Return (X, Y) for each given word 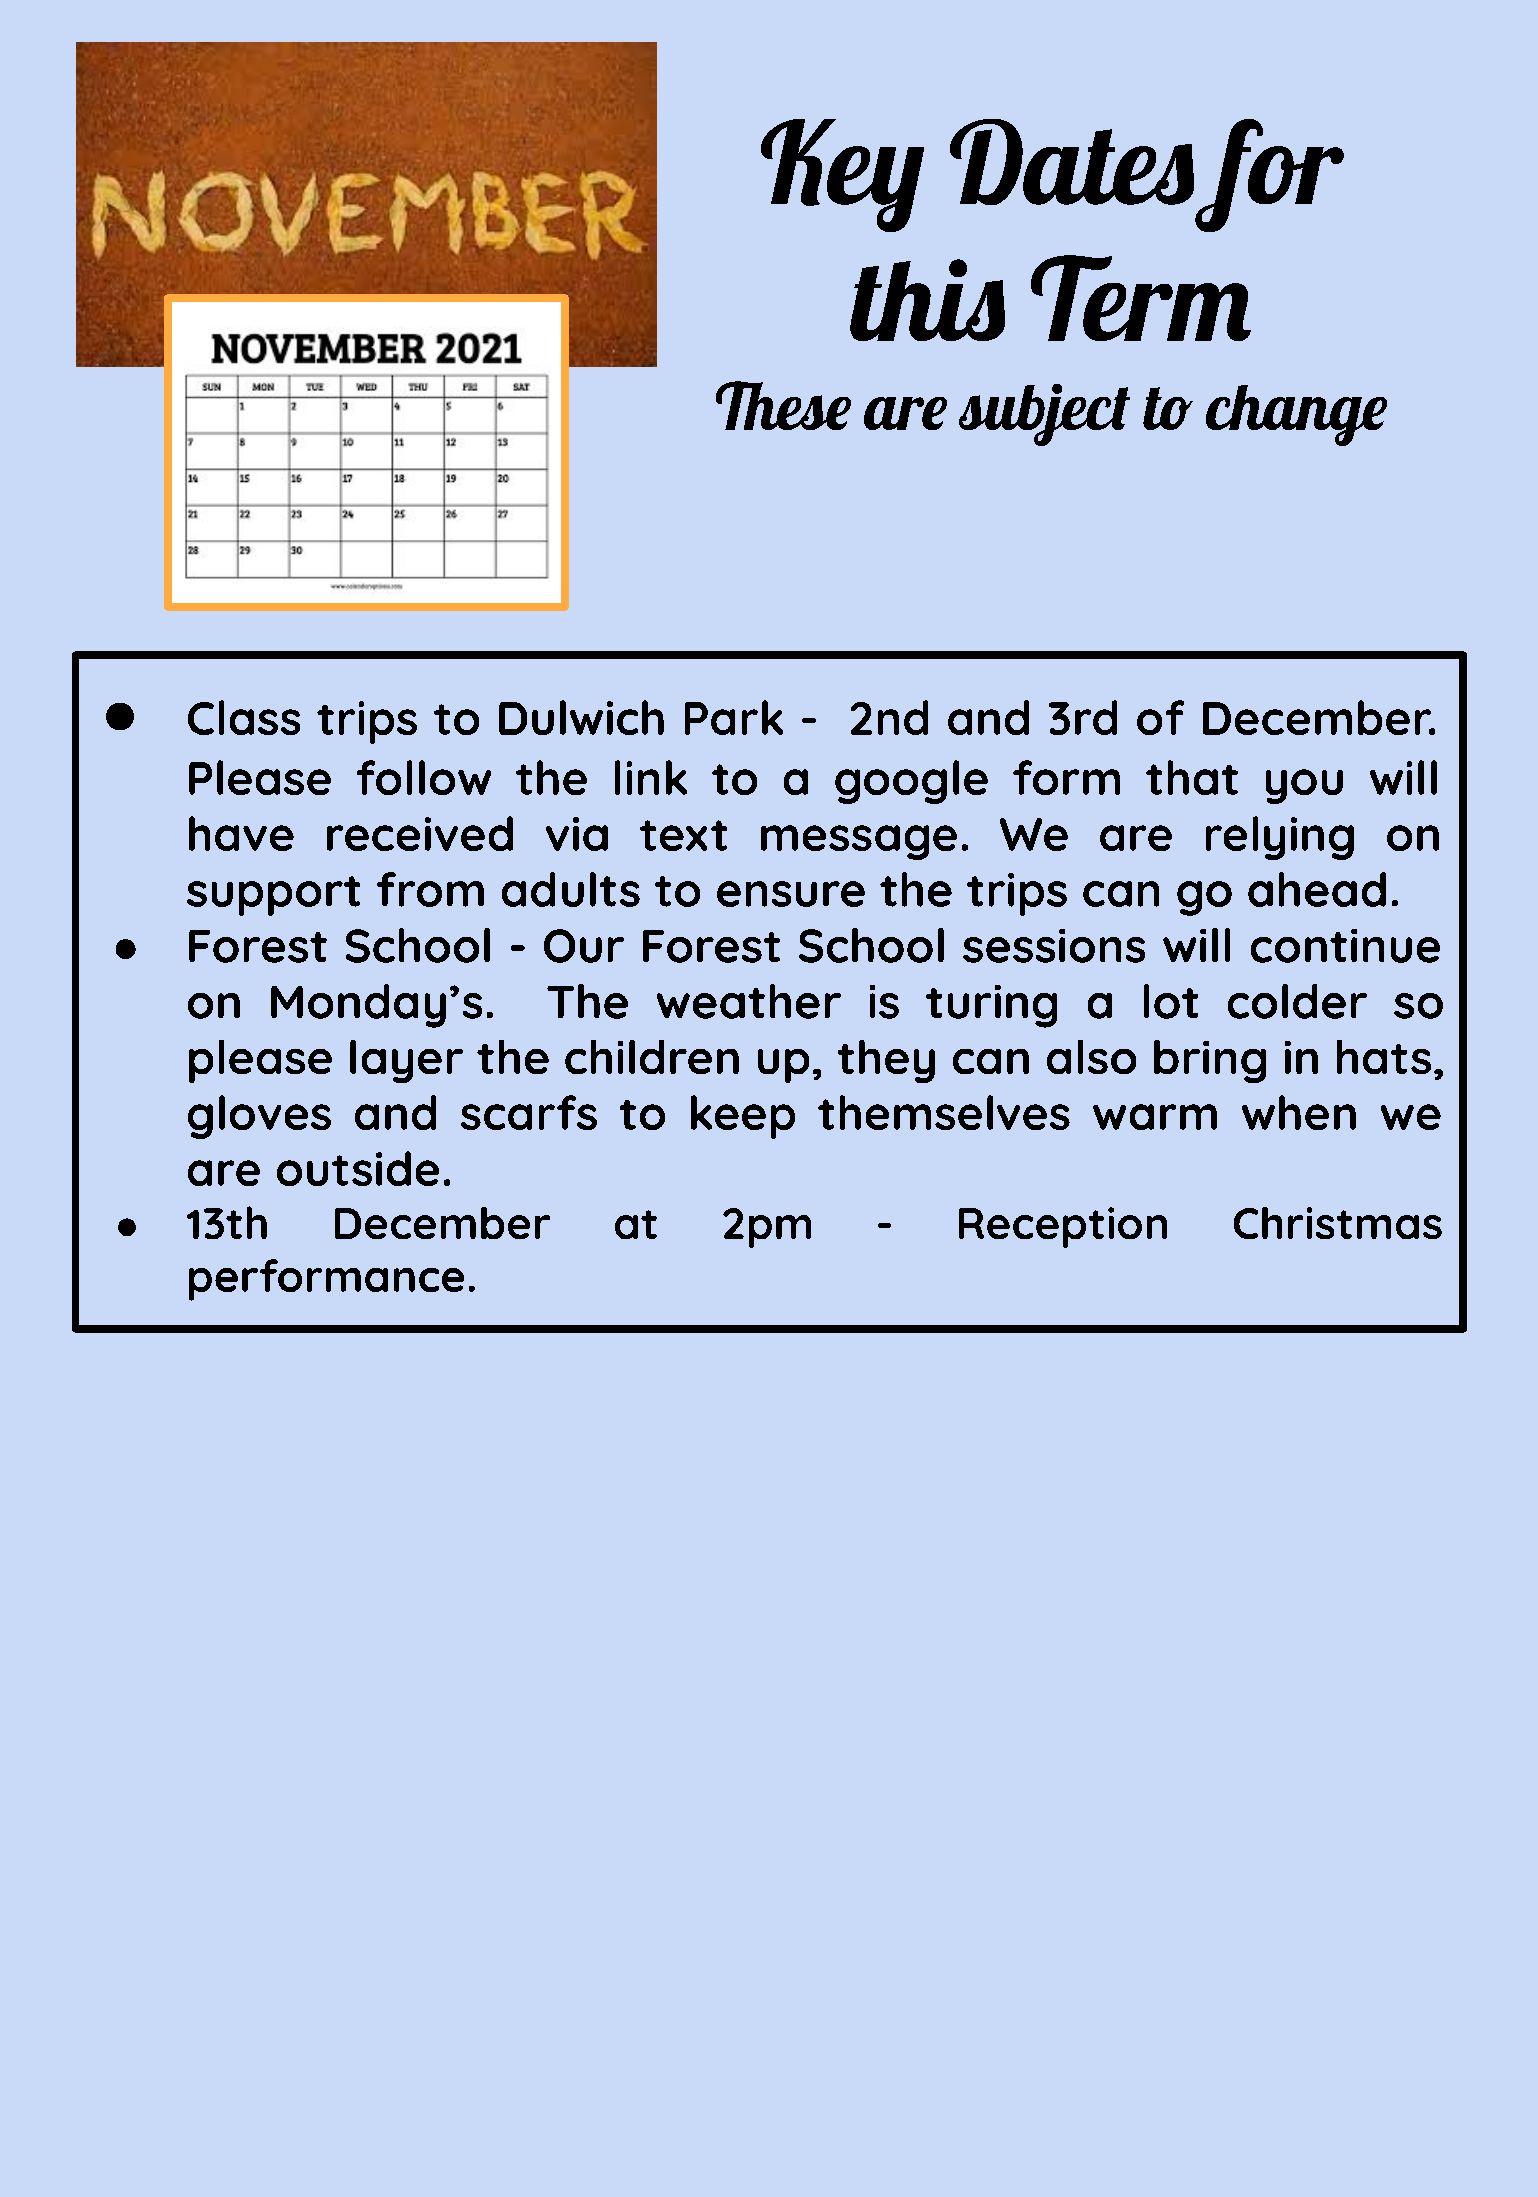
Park (734, 717)
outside (358, 1168)
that (1192, 777)
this (927, 300)
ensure (791, 894)
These (783, 405)
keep (743, 1117)
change (1296, 415)
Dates (1072, 162)
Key (842, 175)
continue (1345, 946)
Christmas (1338, 1223)
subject (1044, 415)
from (430, 889)
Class (244, 717)
